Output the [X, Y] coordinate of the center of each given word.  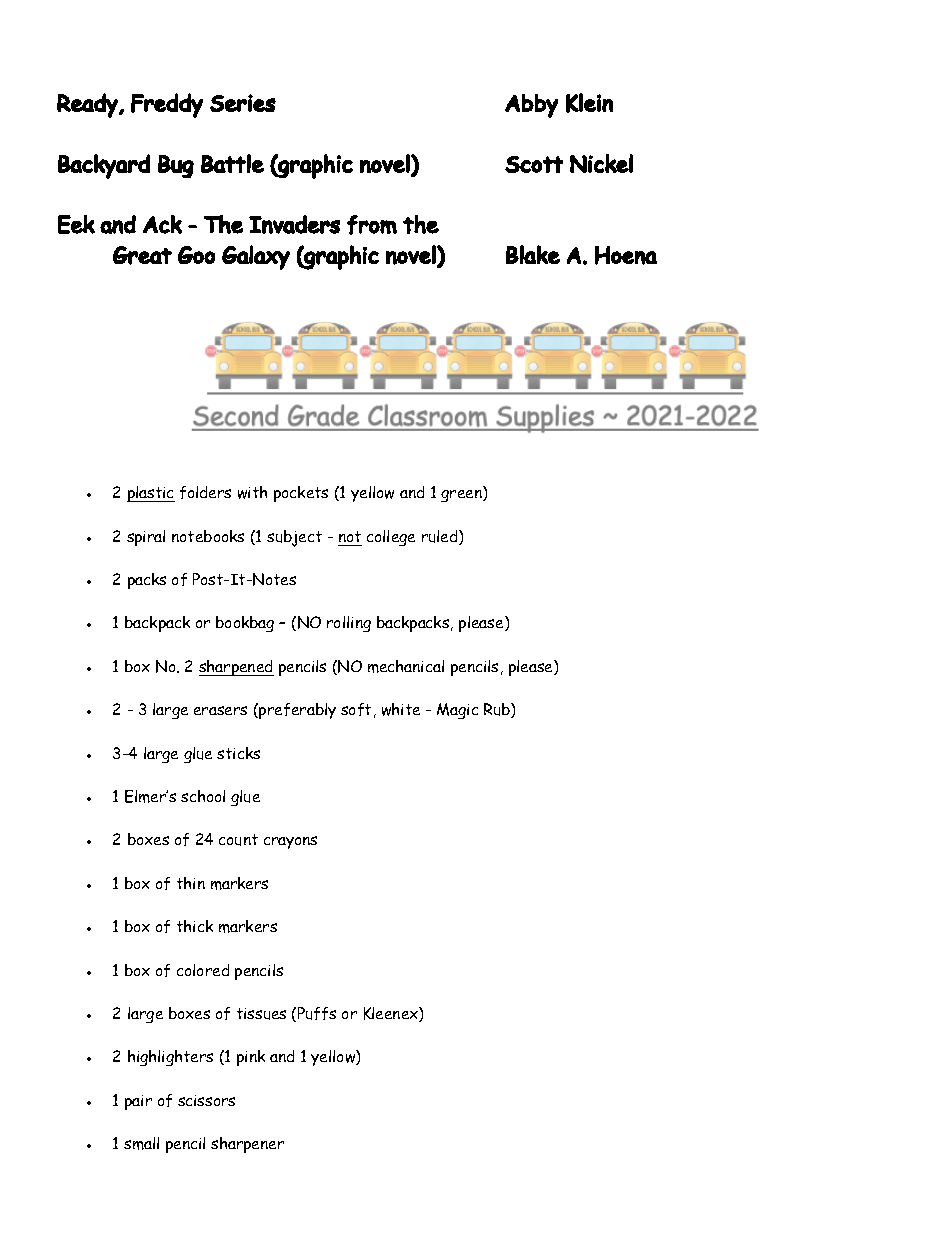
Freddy [167, 105]
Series [243, 103]
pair [138, 1102]
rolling [349, 624]
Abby [531, 106]
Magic [457, 711]
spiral [146, 538]
